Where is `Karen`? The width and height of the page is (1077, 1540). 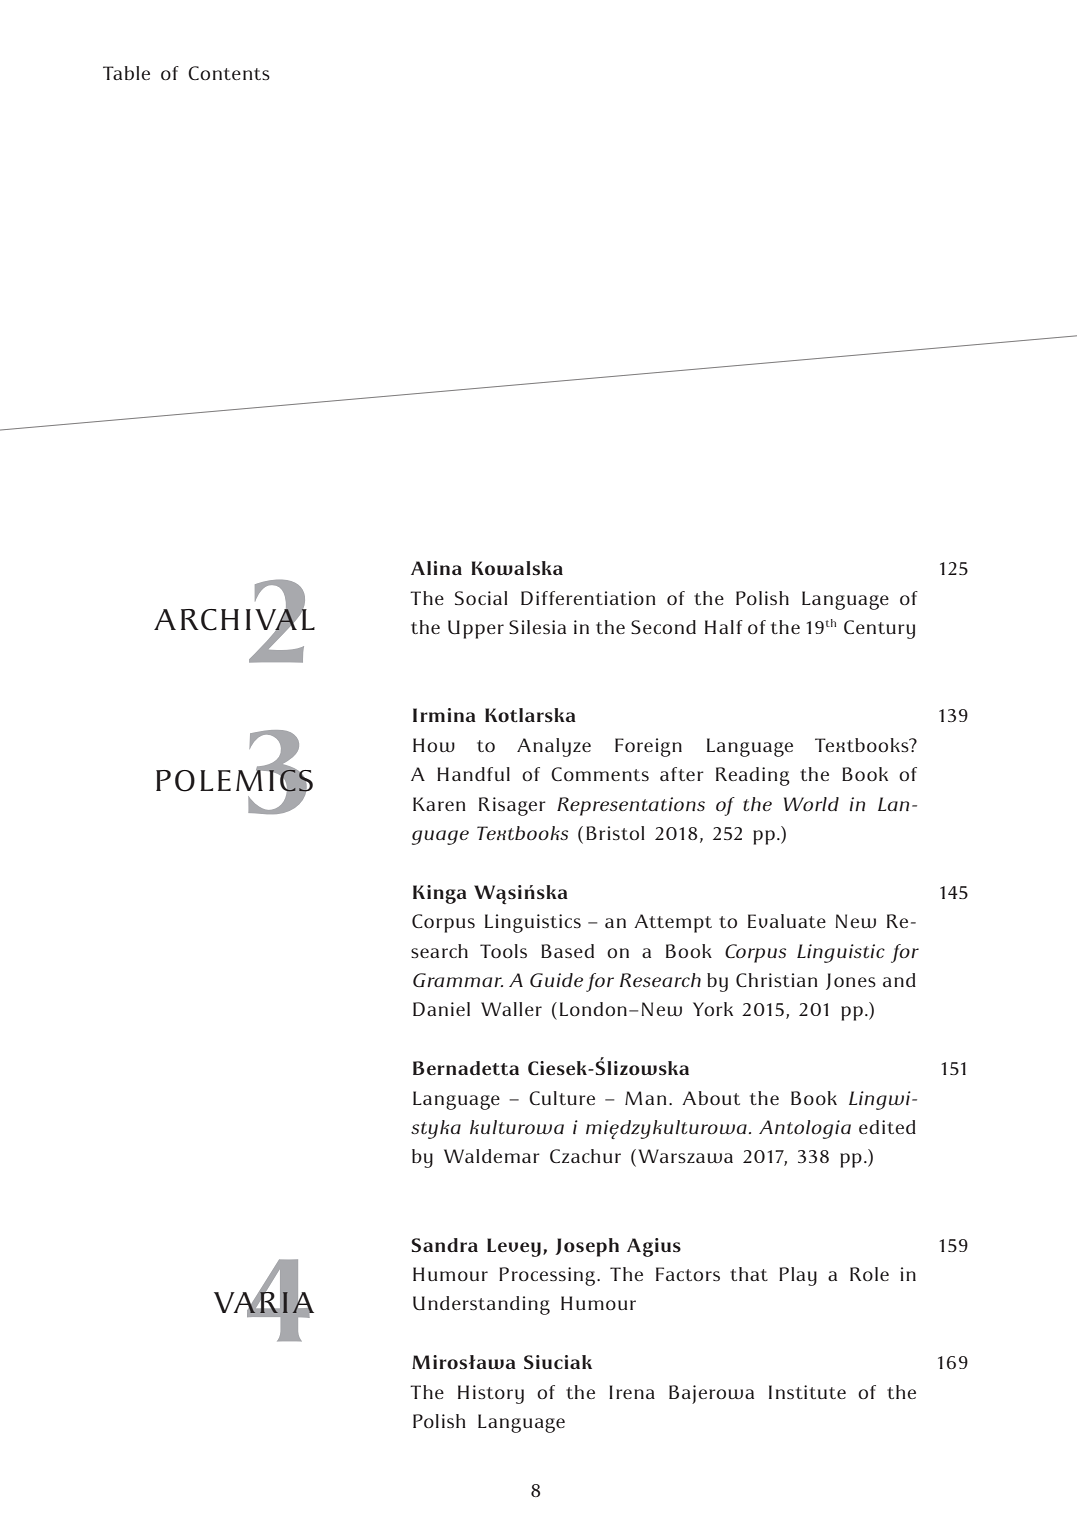
Karen is located at coordinates (439, 804).
